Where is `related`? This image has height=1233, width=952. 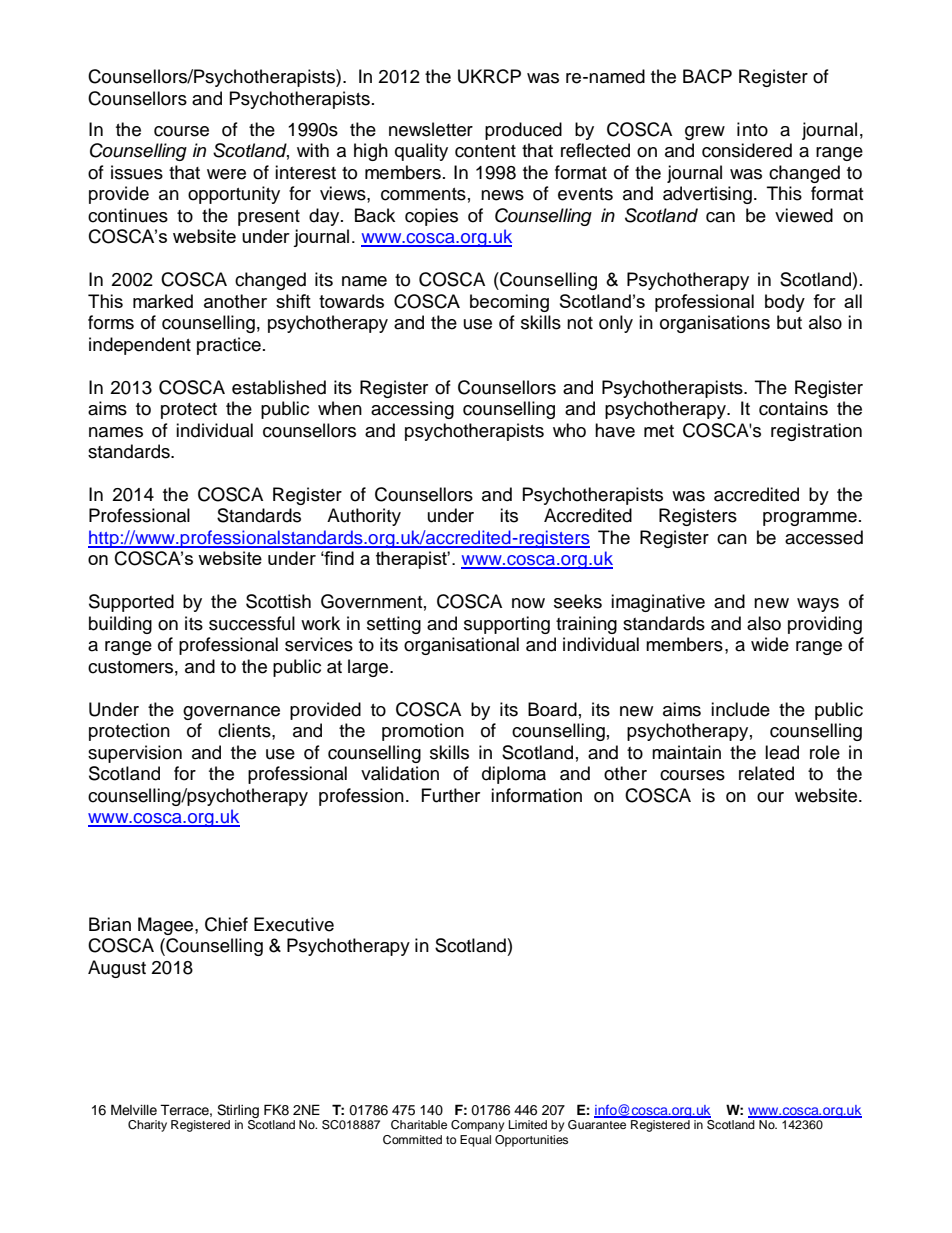 related is located at coordinates (766, 773).
